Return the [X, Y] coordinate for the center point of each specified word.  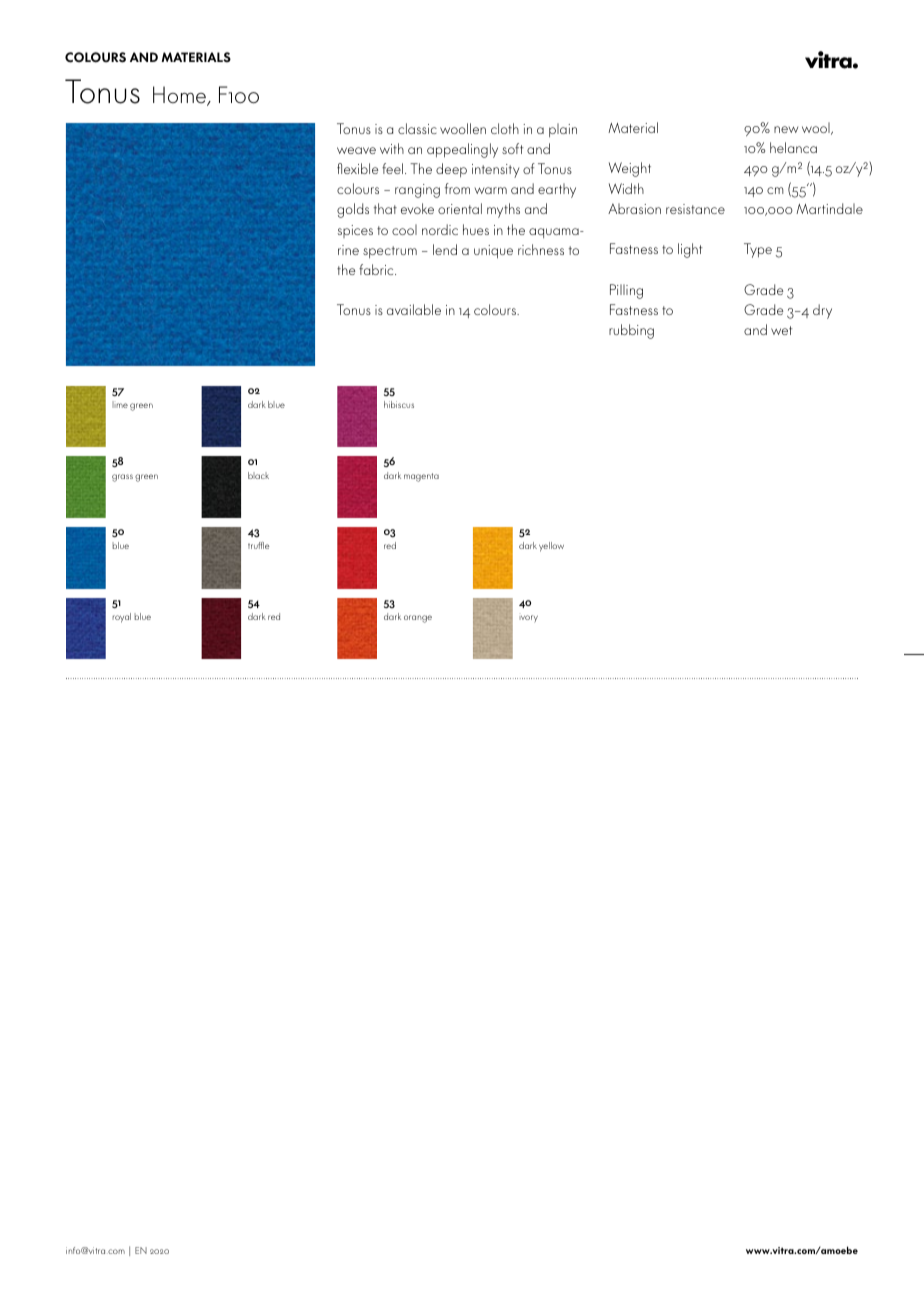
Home [180, 96]
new [786, 129]
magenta [421, 477]
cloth [505, 128]
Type [758, 250]
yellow [551, 547]
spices [355, 231]
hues [476, 229]
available [414, 309]
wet [782, 330]
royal [121, 618]
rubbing [631, 331]
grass [122, 478]
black [258, 475]
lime [120, 404]
